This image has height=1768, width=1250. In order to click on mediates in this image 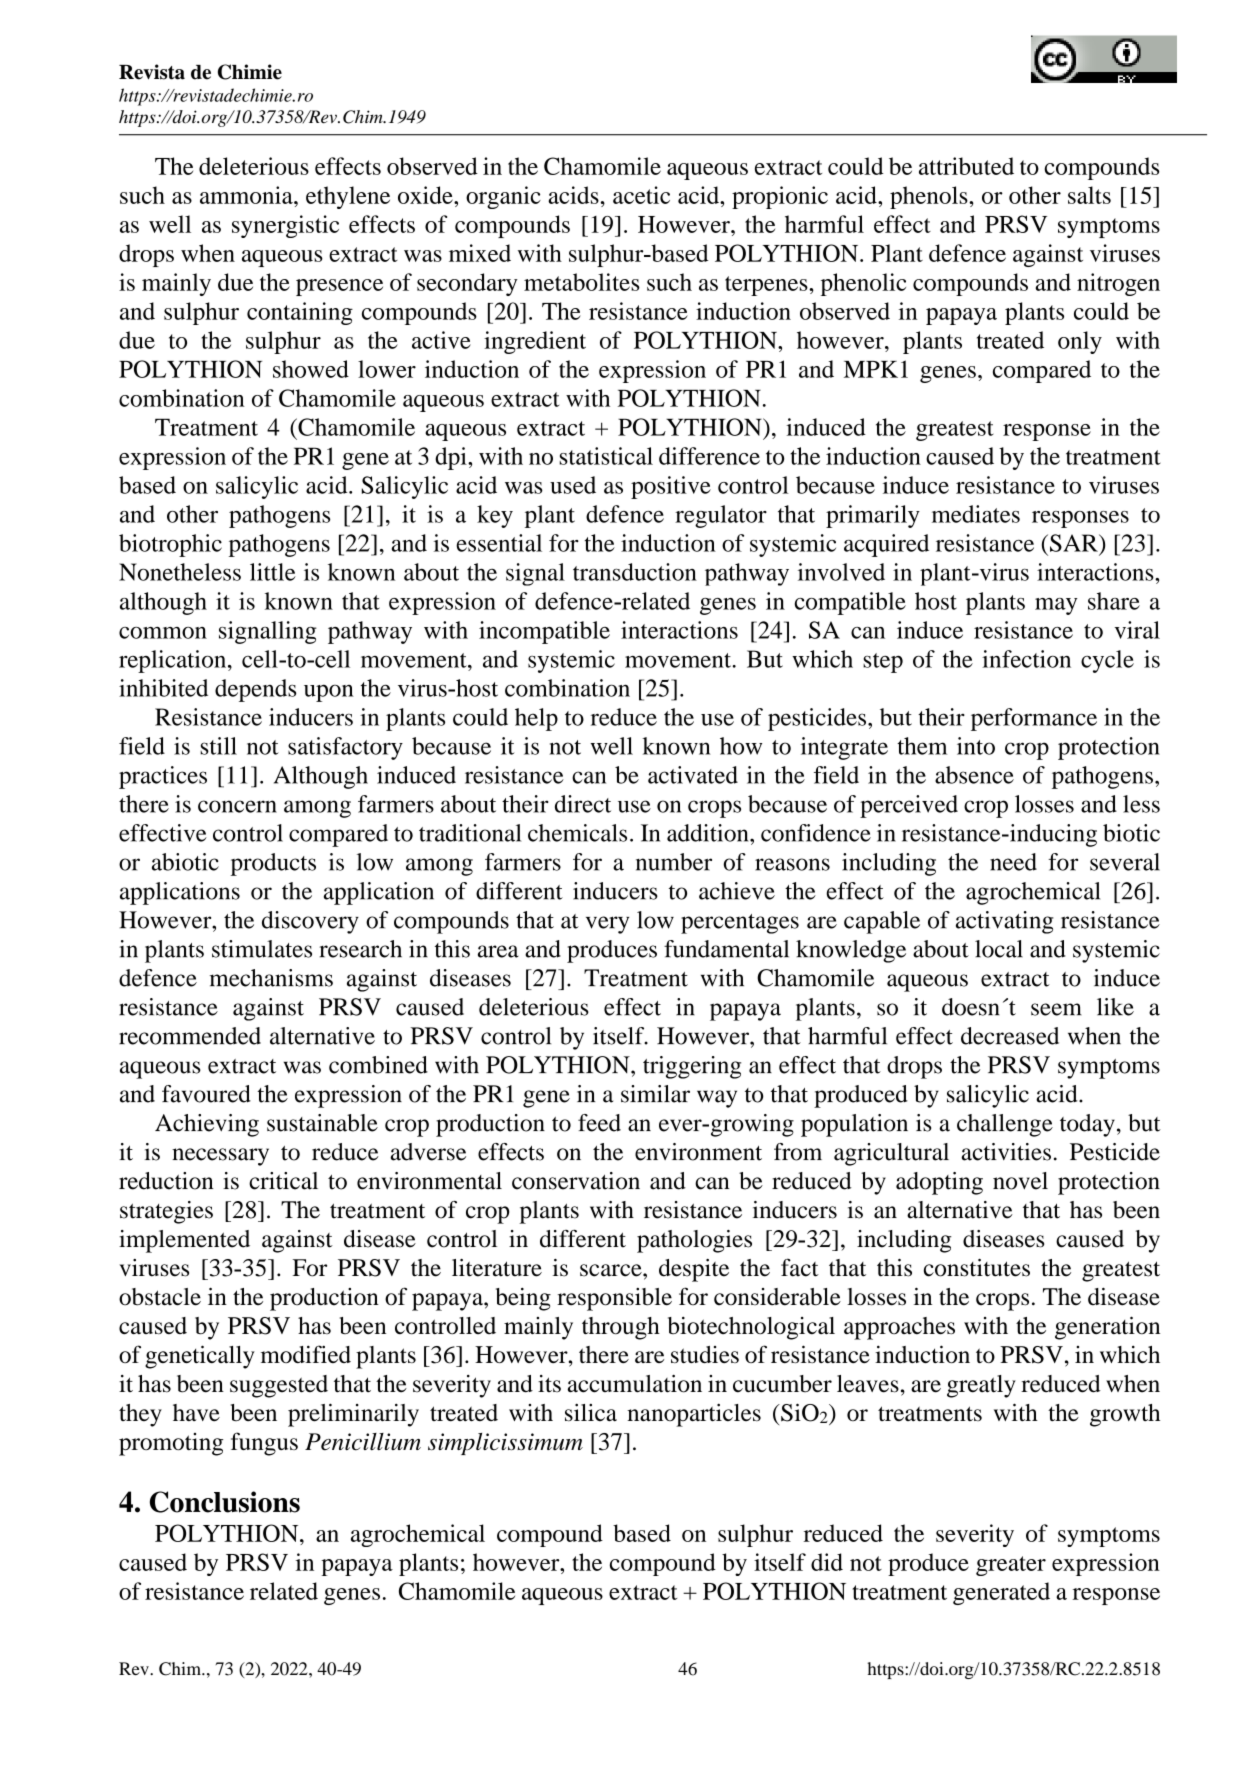, I will do `click(976, 514)`.
